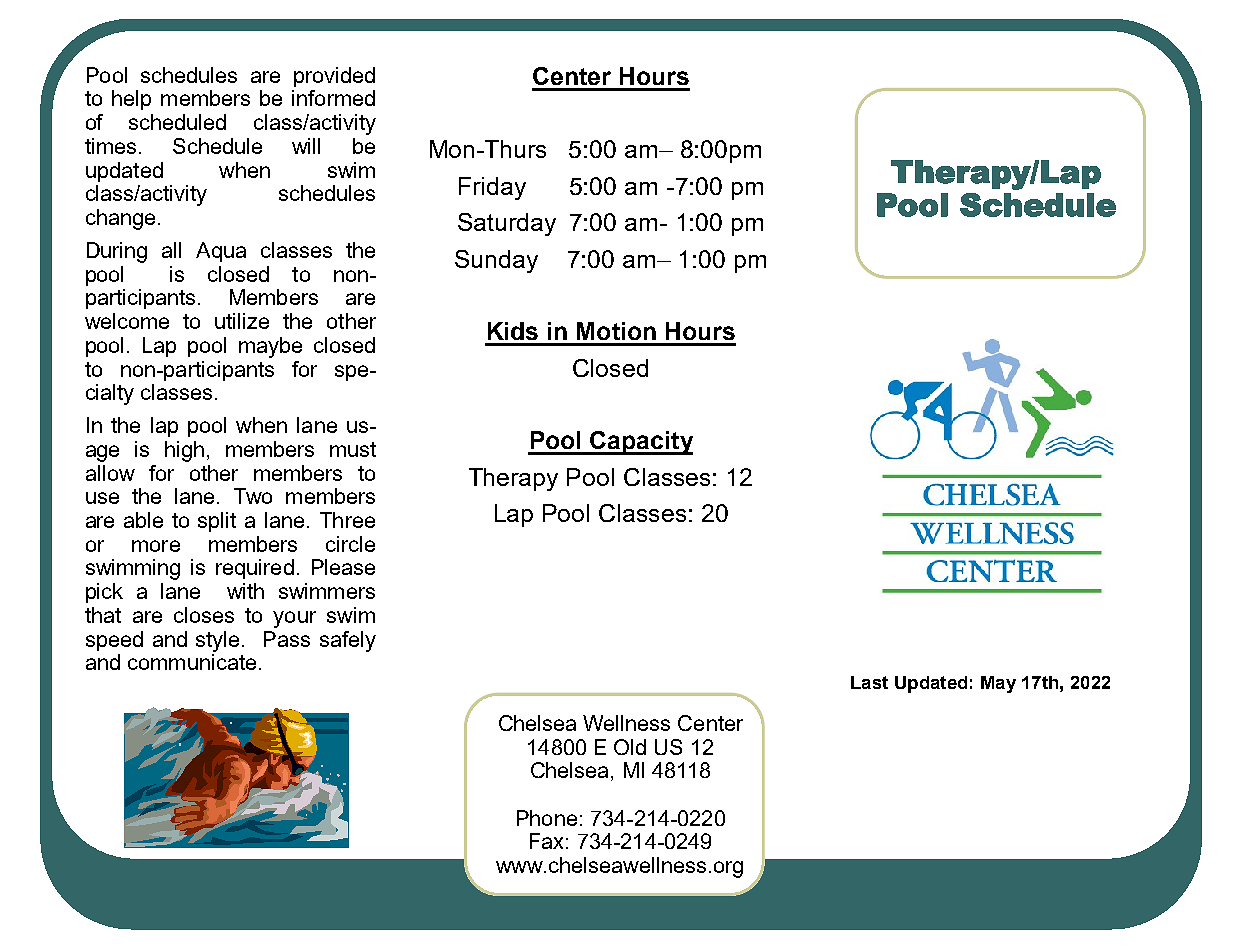 The width and height of the screenshot is (1233, 952). Describe the element at coordinates (192, 662) in the screenshot. I see `communicate` at that location.
